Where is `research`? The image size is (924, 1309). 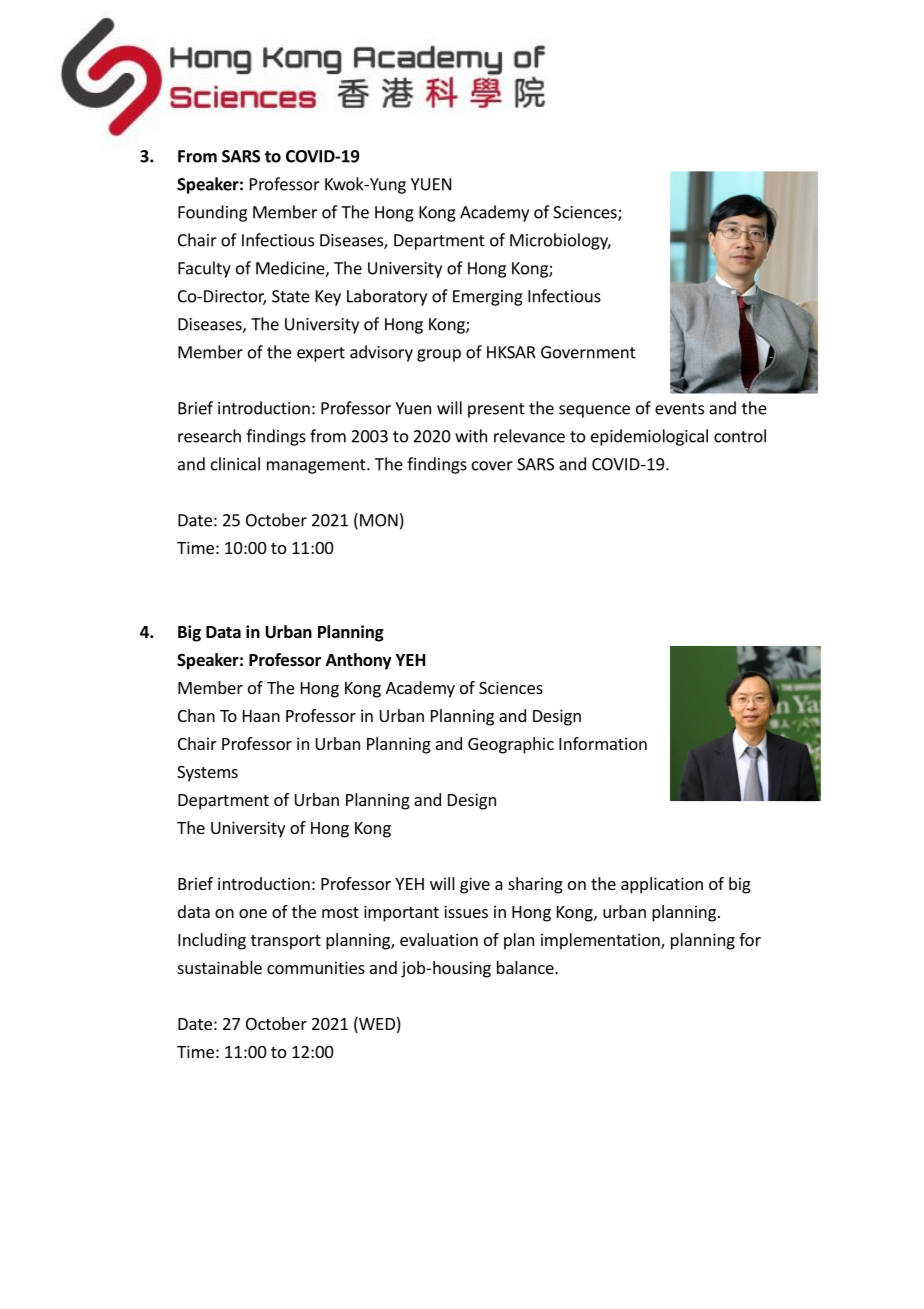
research is located at coordinates (209, 436).
